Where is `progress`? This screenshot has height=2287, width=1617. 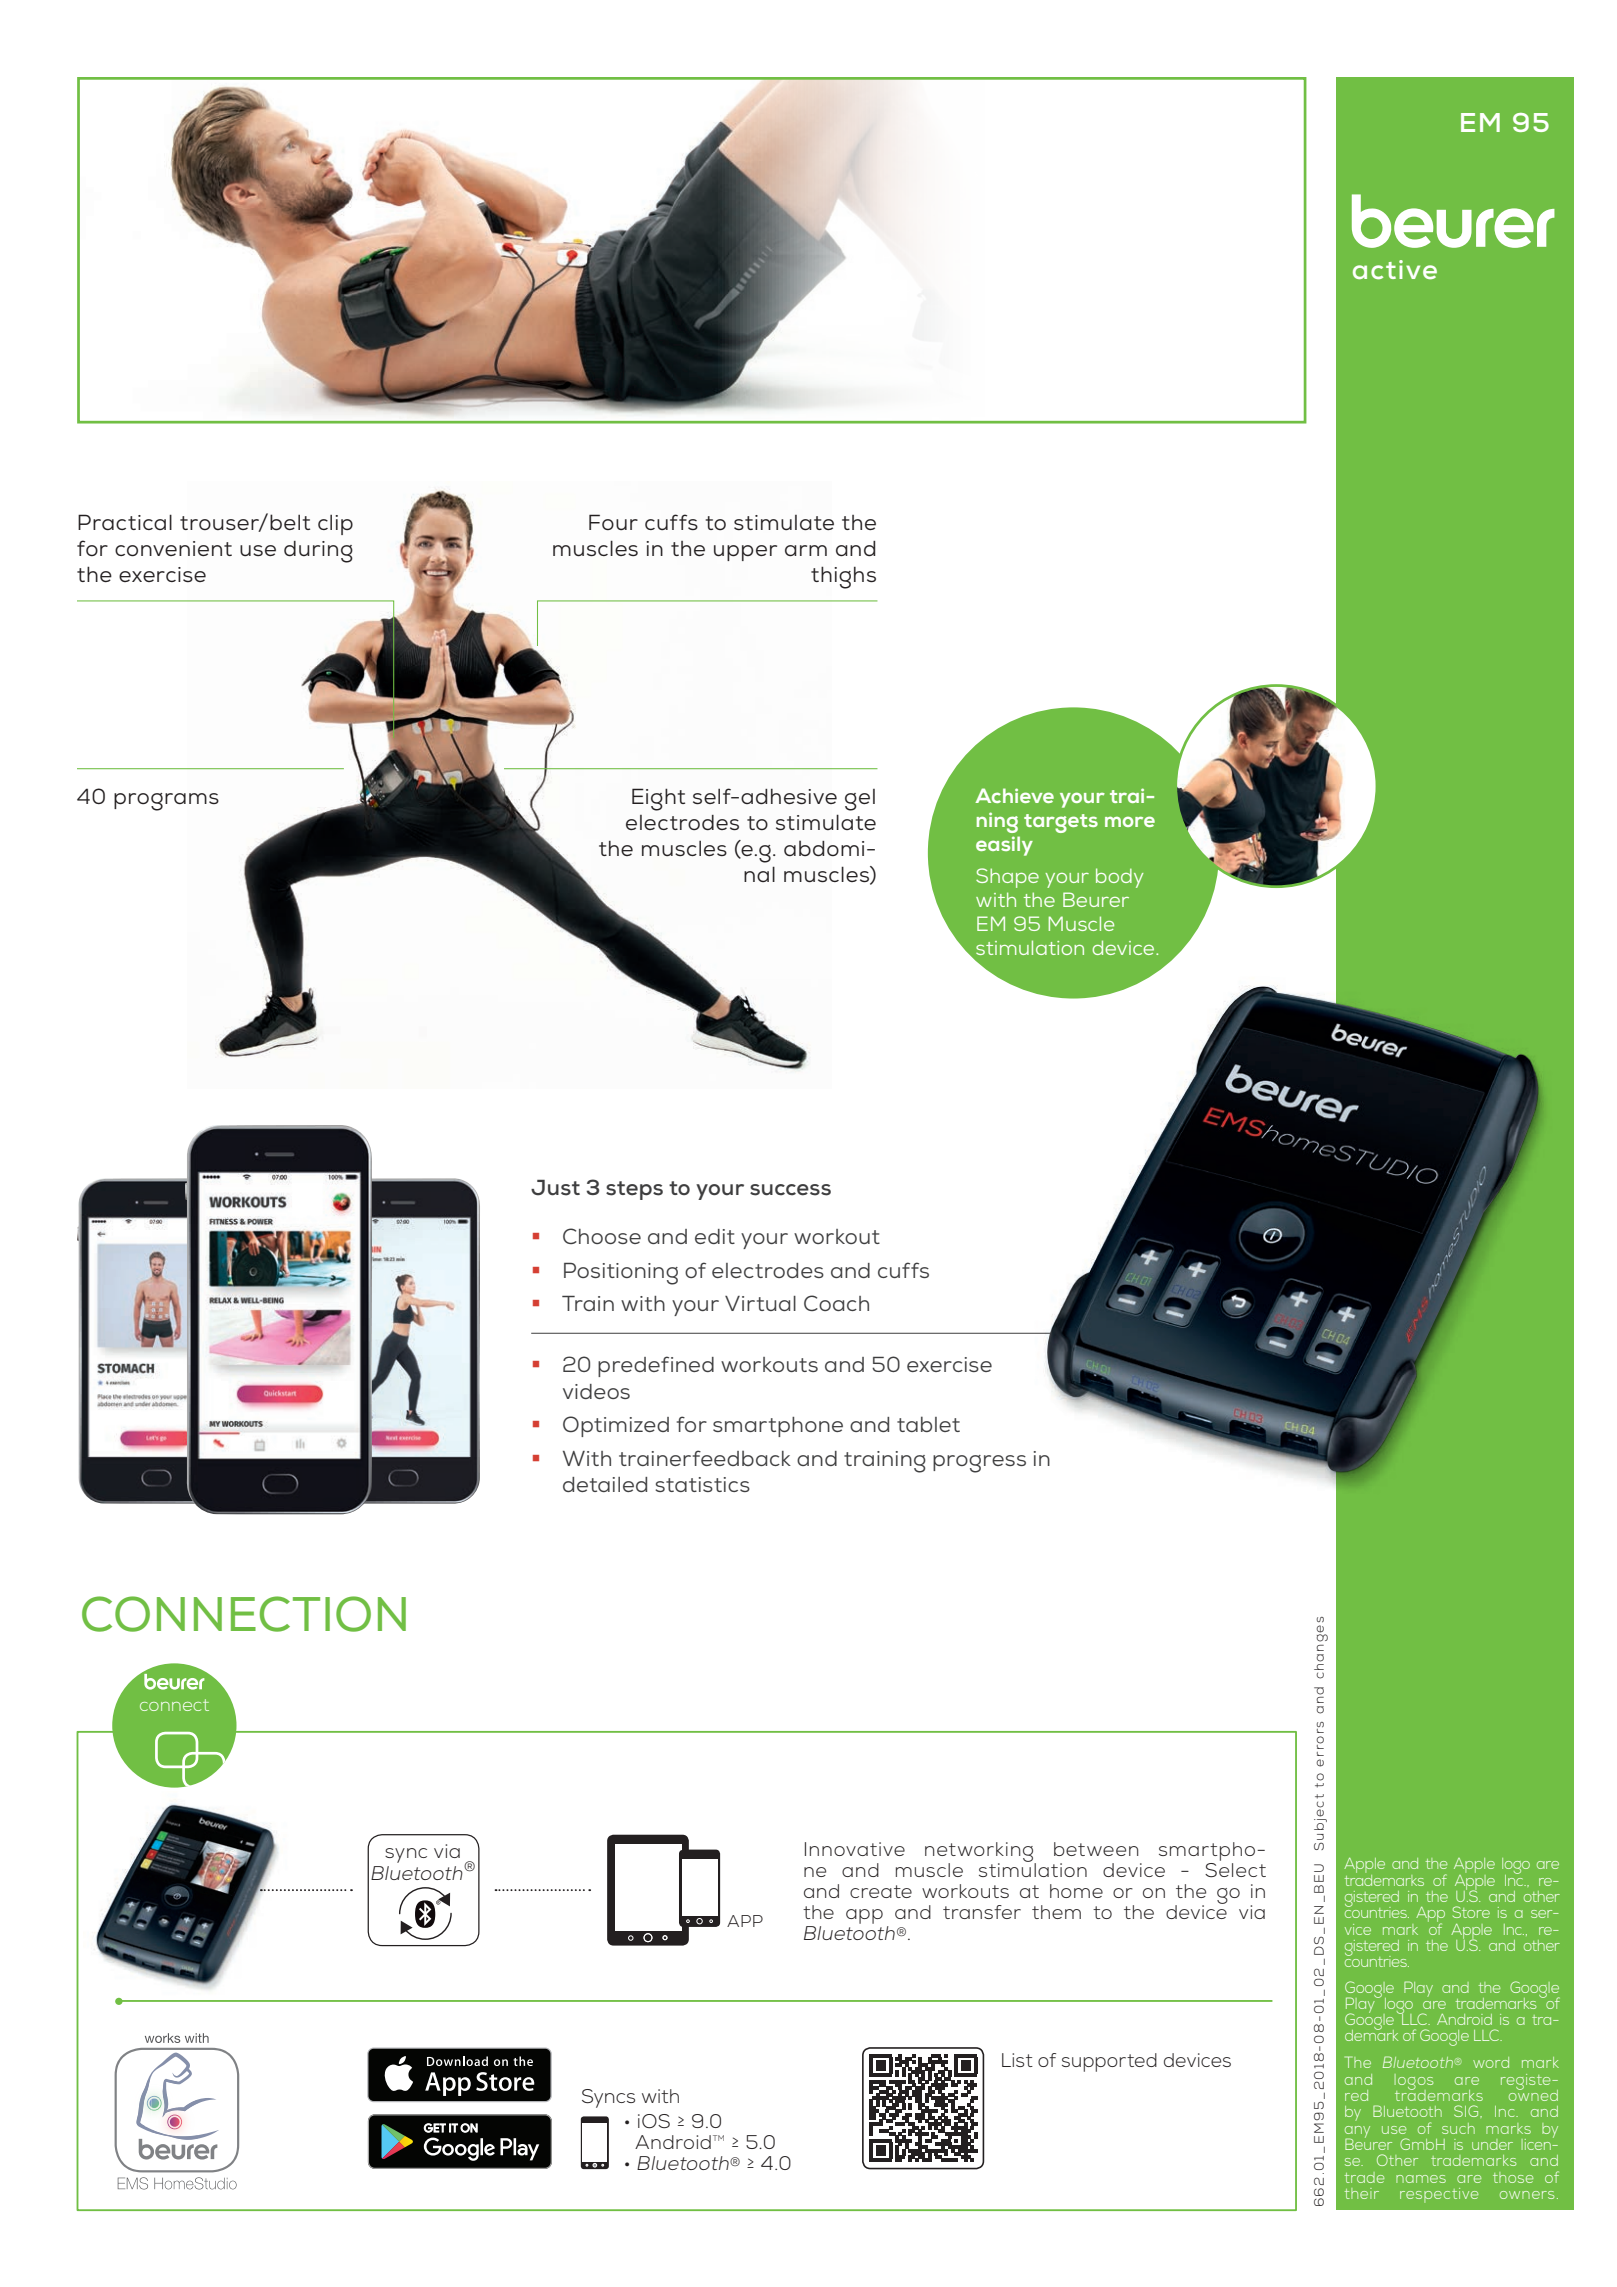 progress is located at coordinates (979, 1464).
